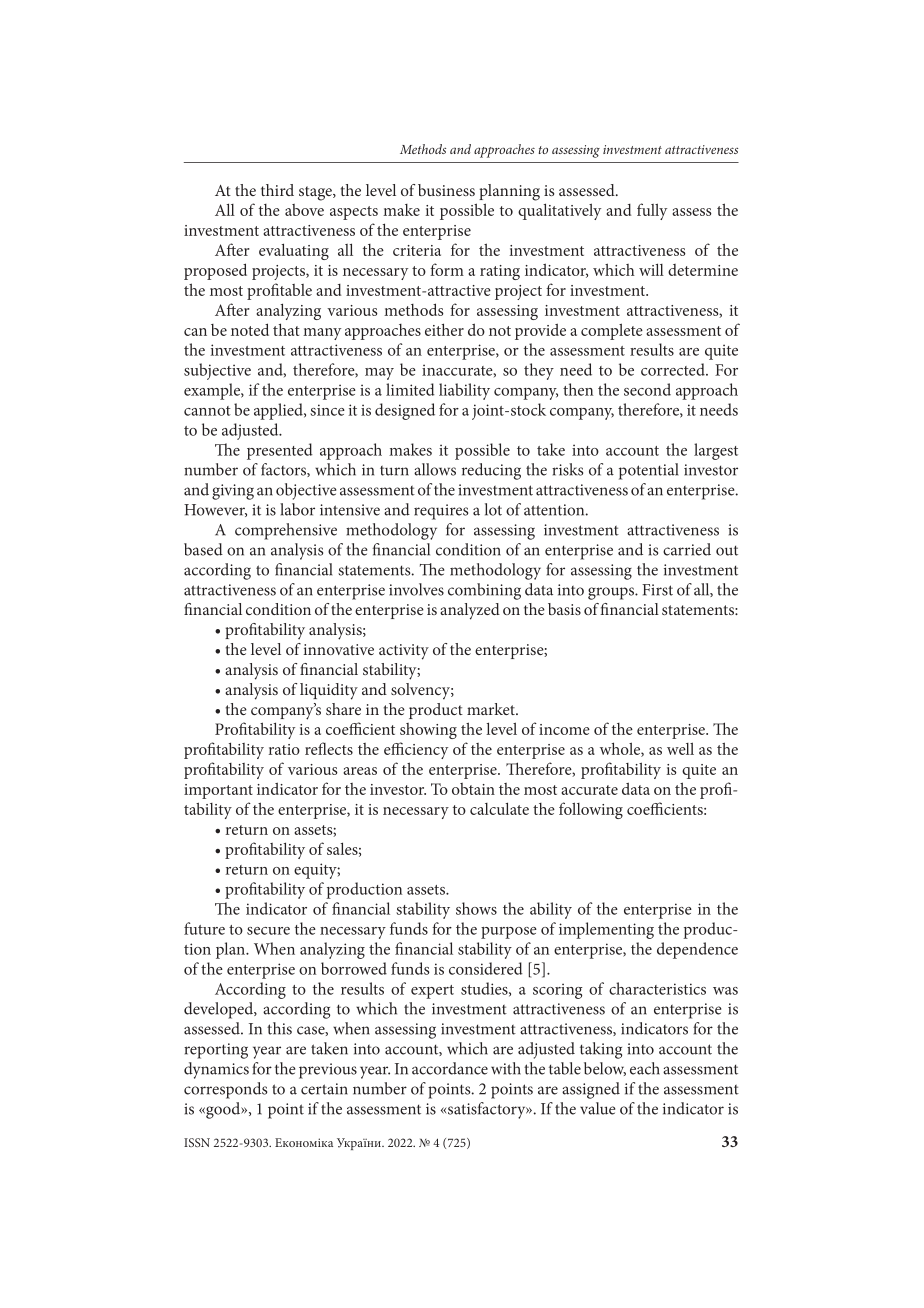 The width and height of the screenshot is (924, 1308). I want to click on following, so click(591, 810).
